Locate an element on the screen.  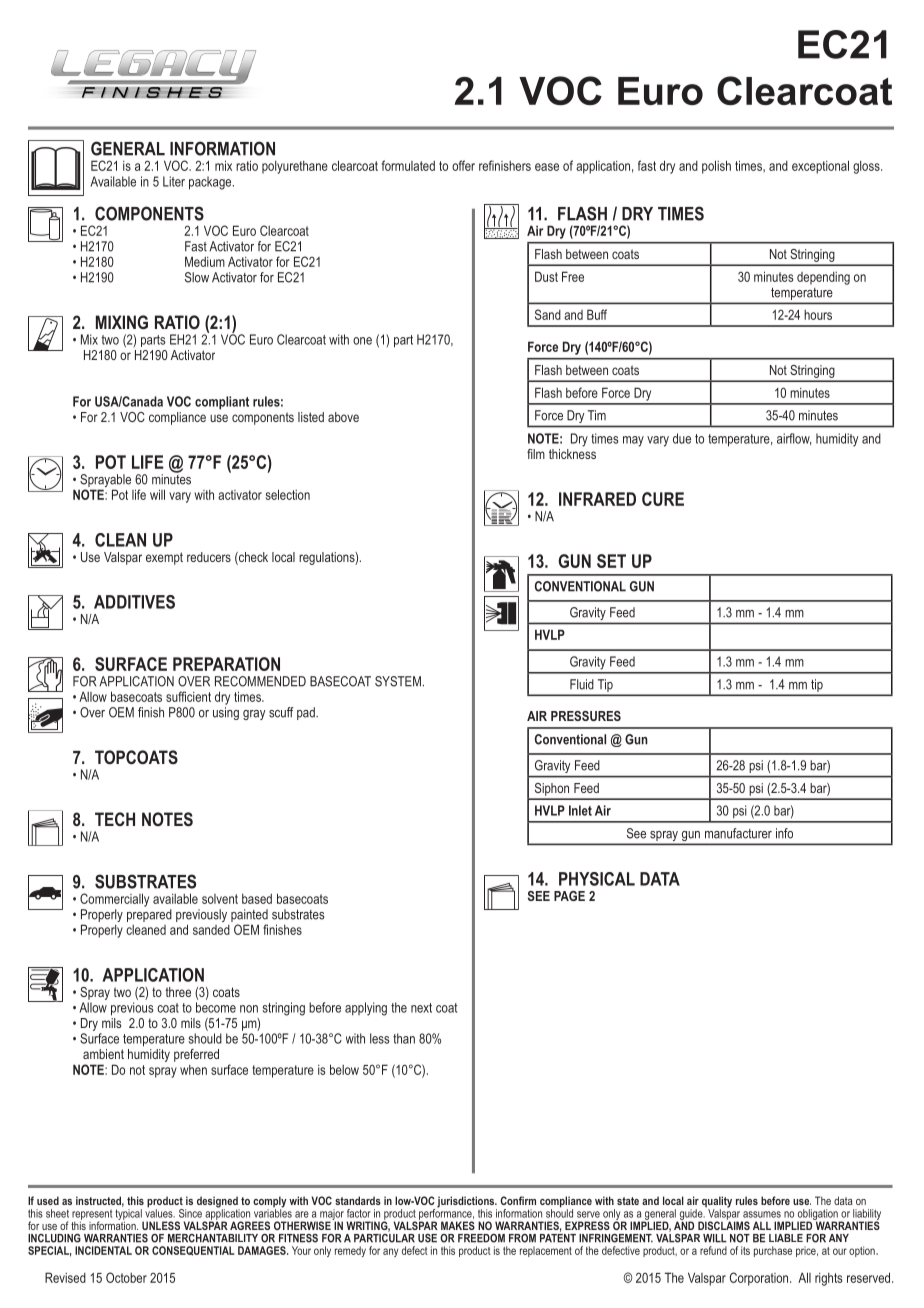
CURE is located at coordinates (663, 499).
